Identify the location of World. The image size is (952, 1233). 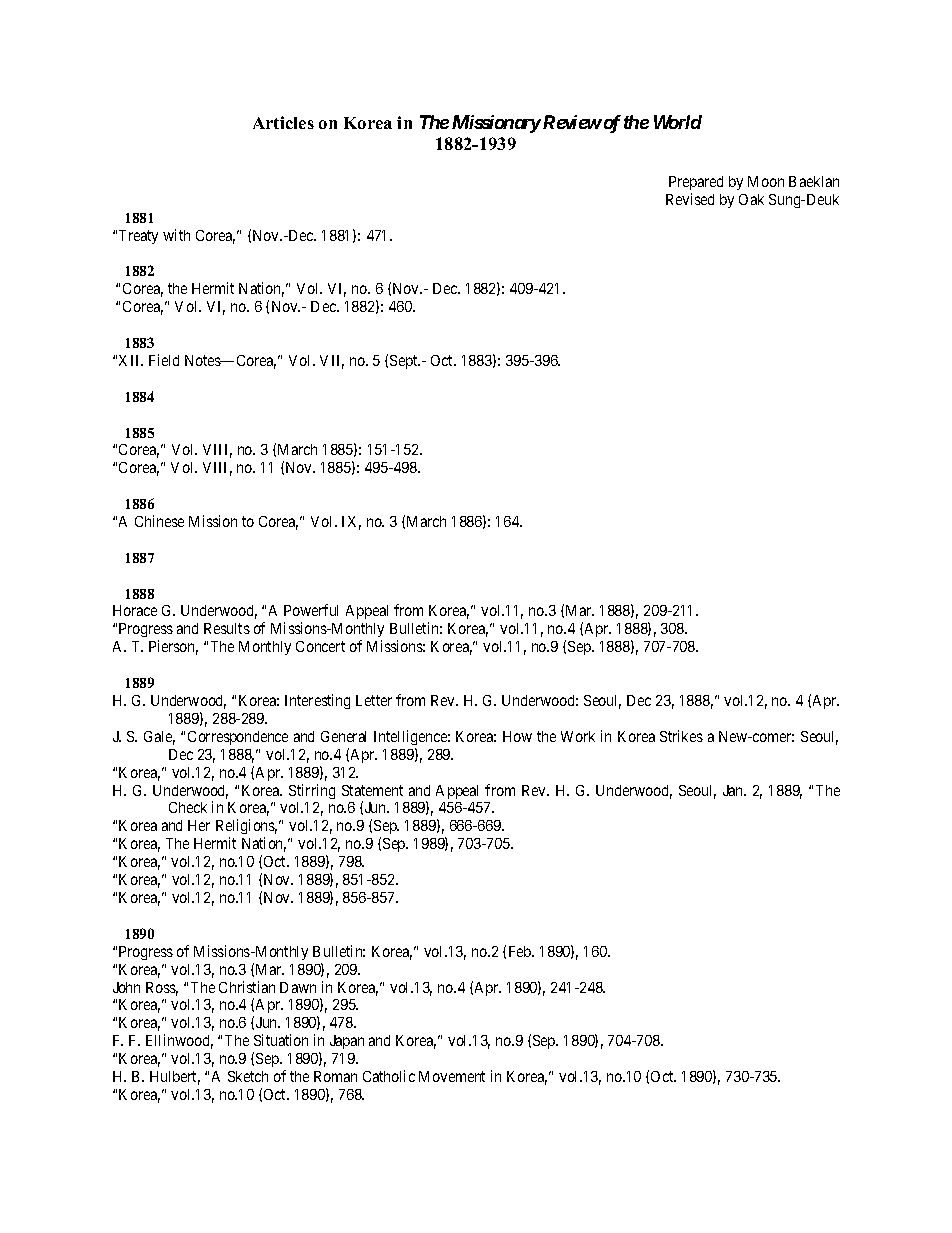
(678, 122).
